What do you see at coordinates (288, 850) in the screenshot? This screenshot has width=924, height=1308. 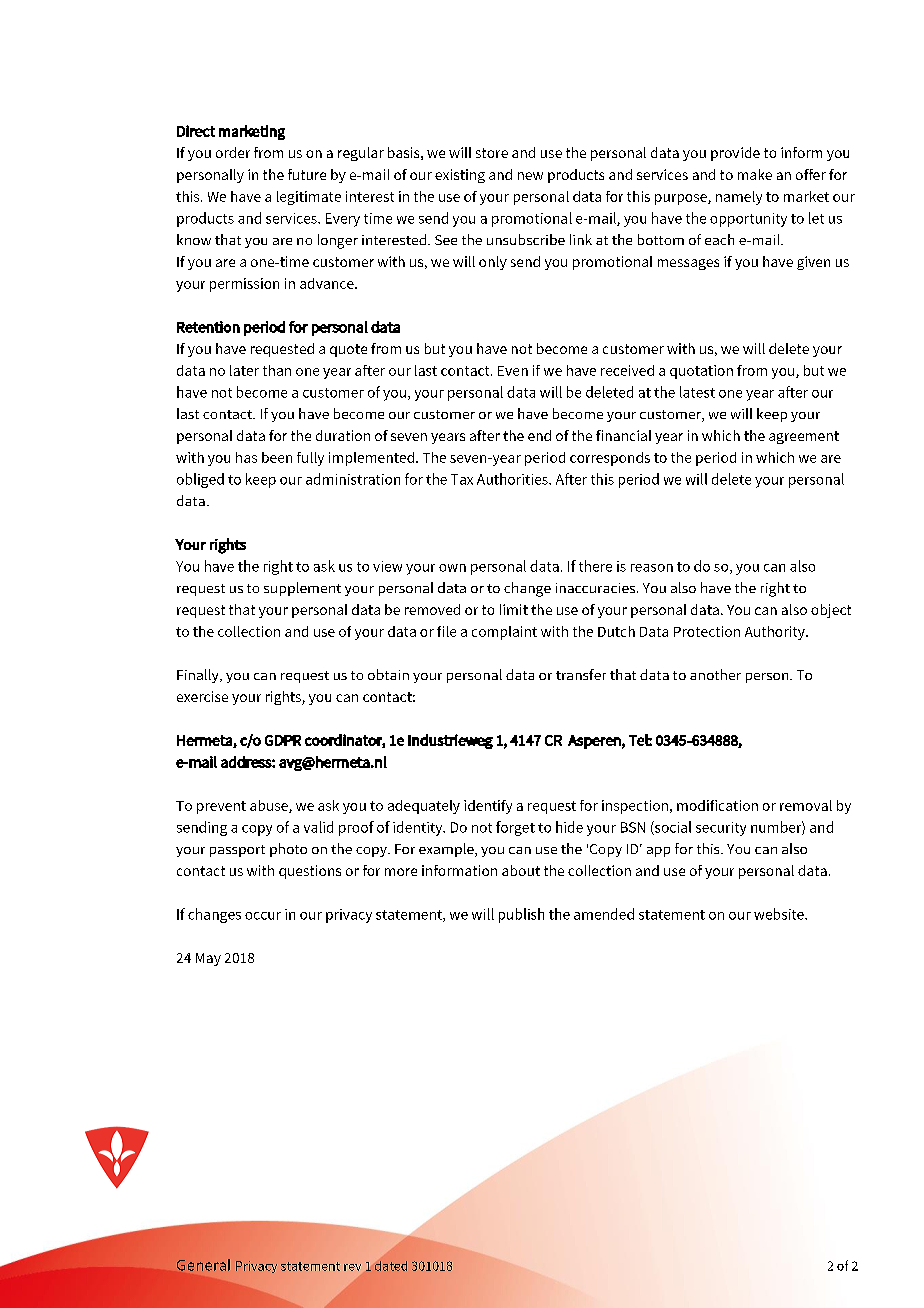 I see `photo` at bounding box center [288, 850].
